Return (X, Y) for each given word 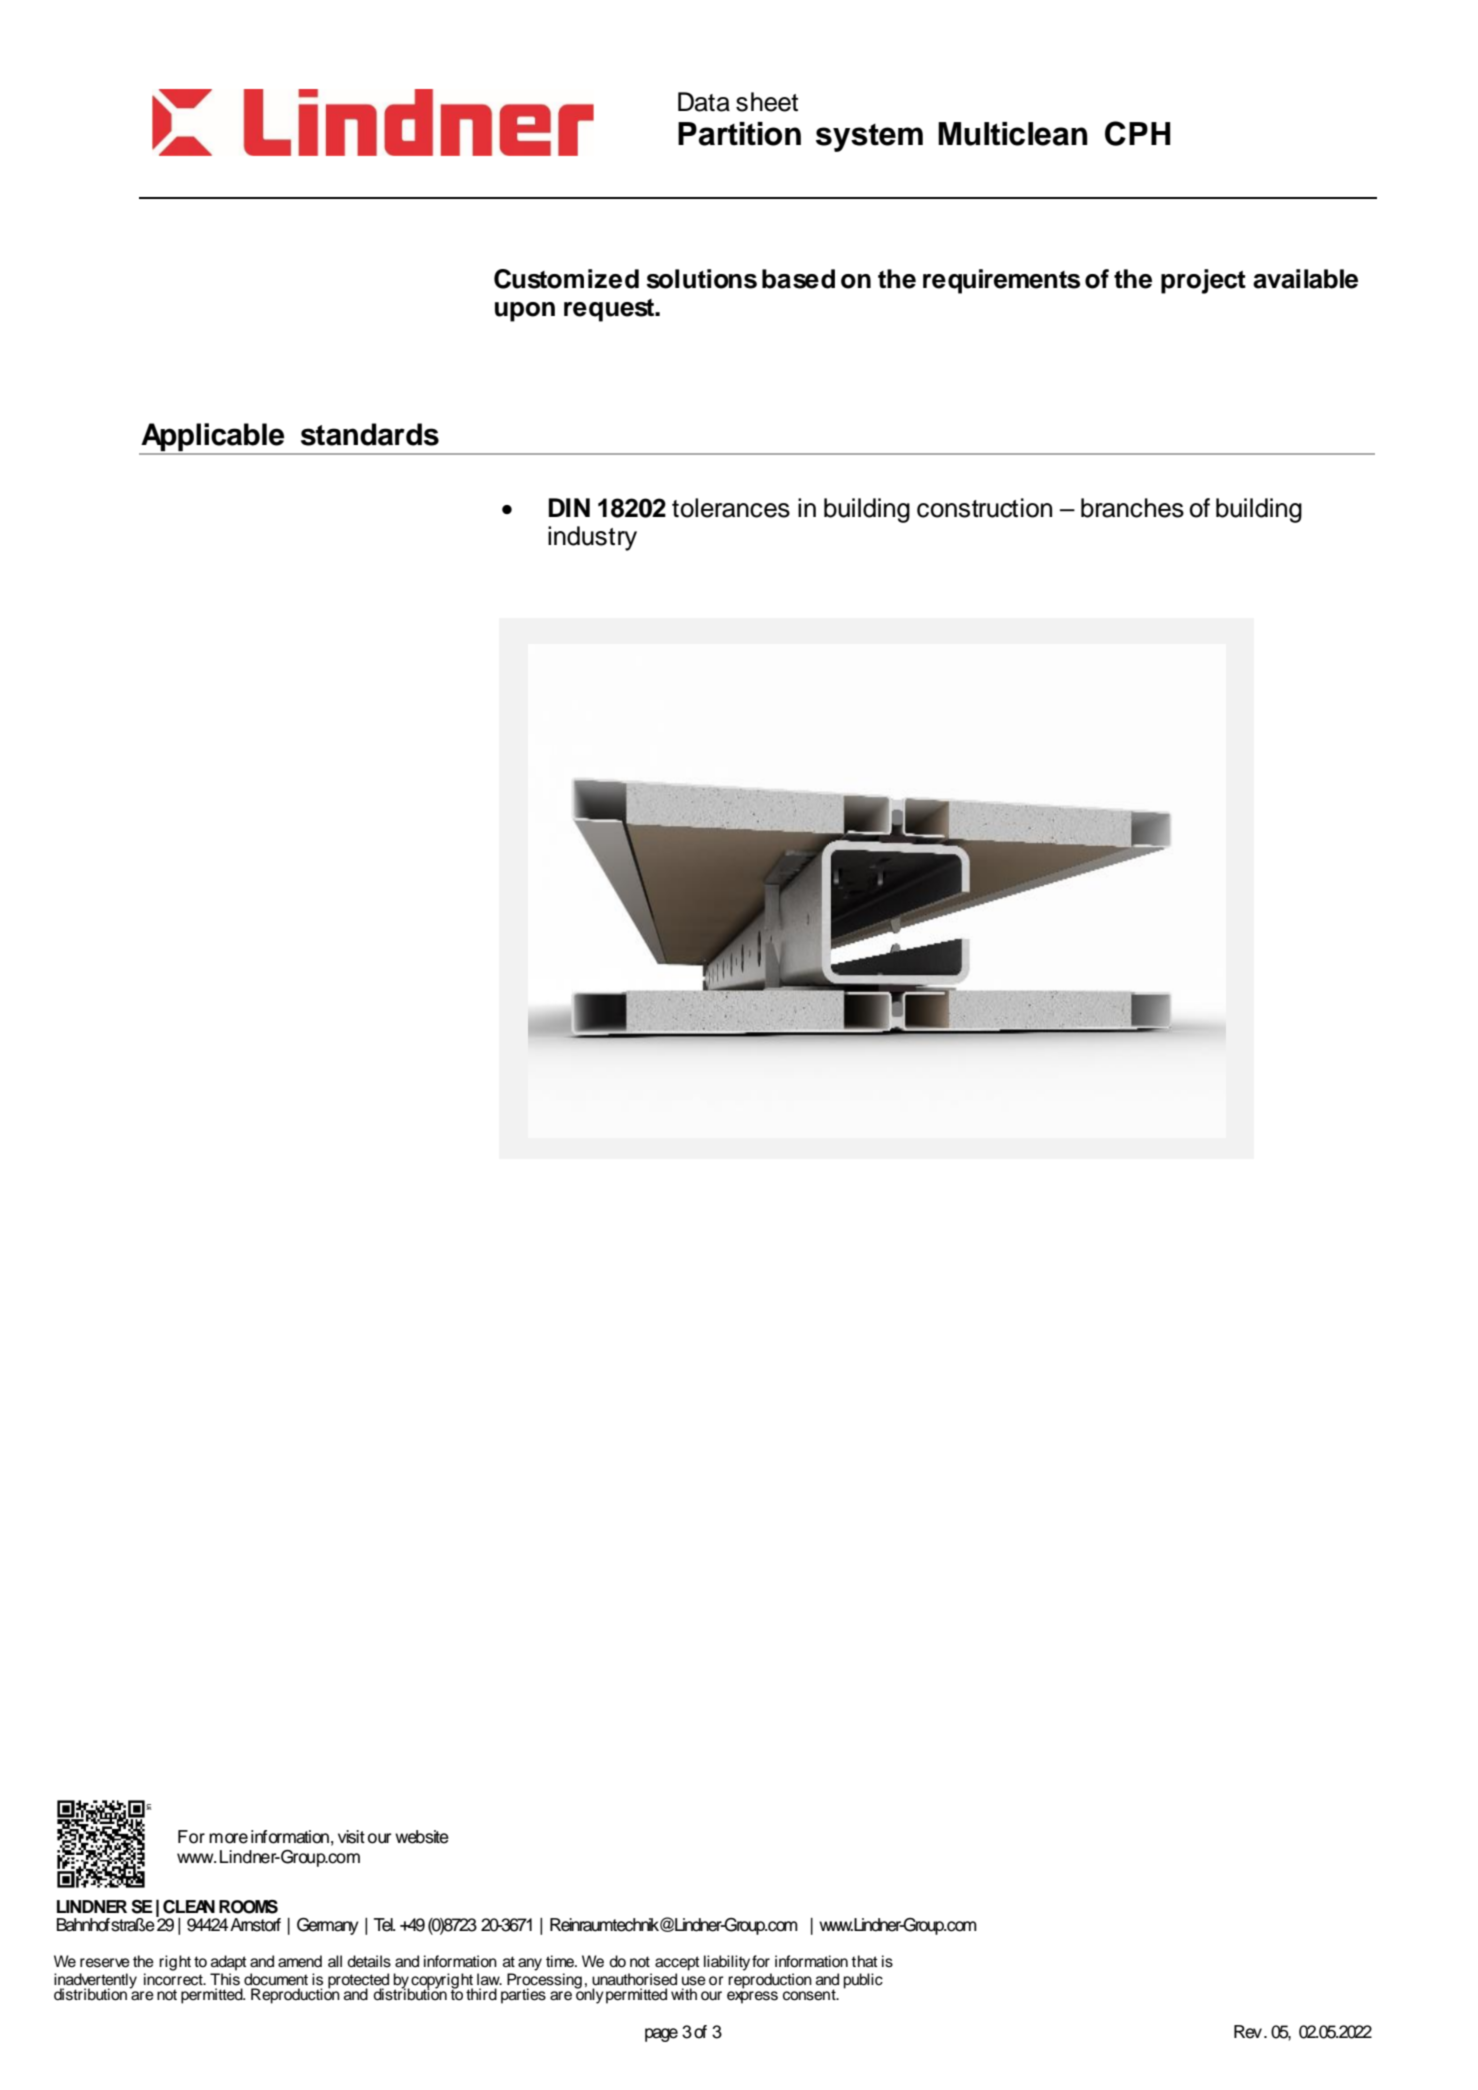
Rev (1248, 2032)
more (228, 1838)
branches (1132, 508)
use (694, 1981)
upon (525, 312)
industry (592, 538)
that (864, 1961)
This (225, 1979)
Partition (739, 134)
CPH (1137, 133)
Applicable (213, 438)
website (422, 1837)
